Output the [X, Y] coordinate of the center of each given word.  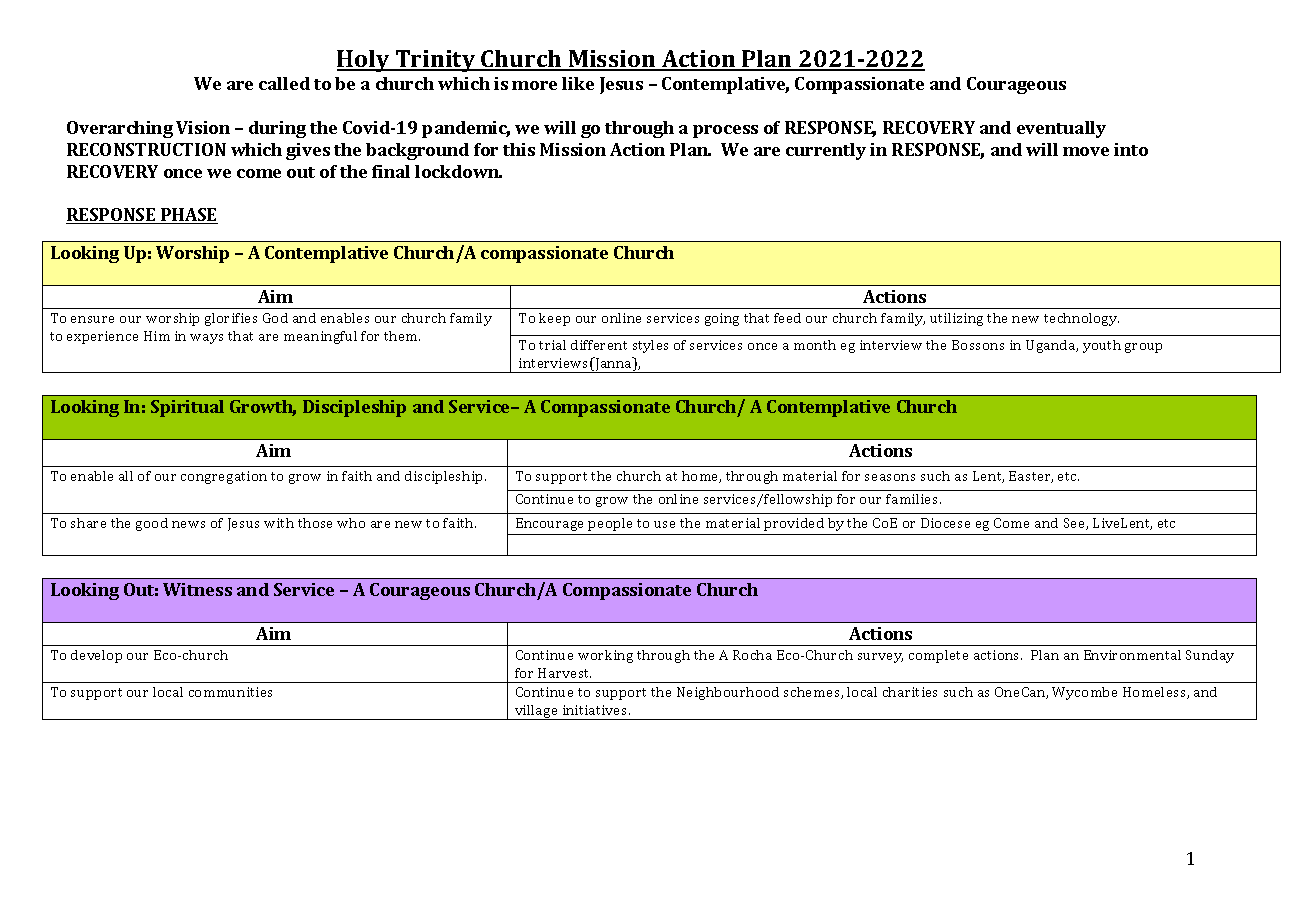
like [578, 83]
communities [230, 692]
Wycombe [1084, 693]
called [284, 83]
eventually [1061, 129]
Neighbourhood [728, 693]
